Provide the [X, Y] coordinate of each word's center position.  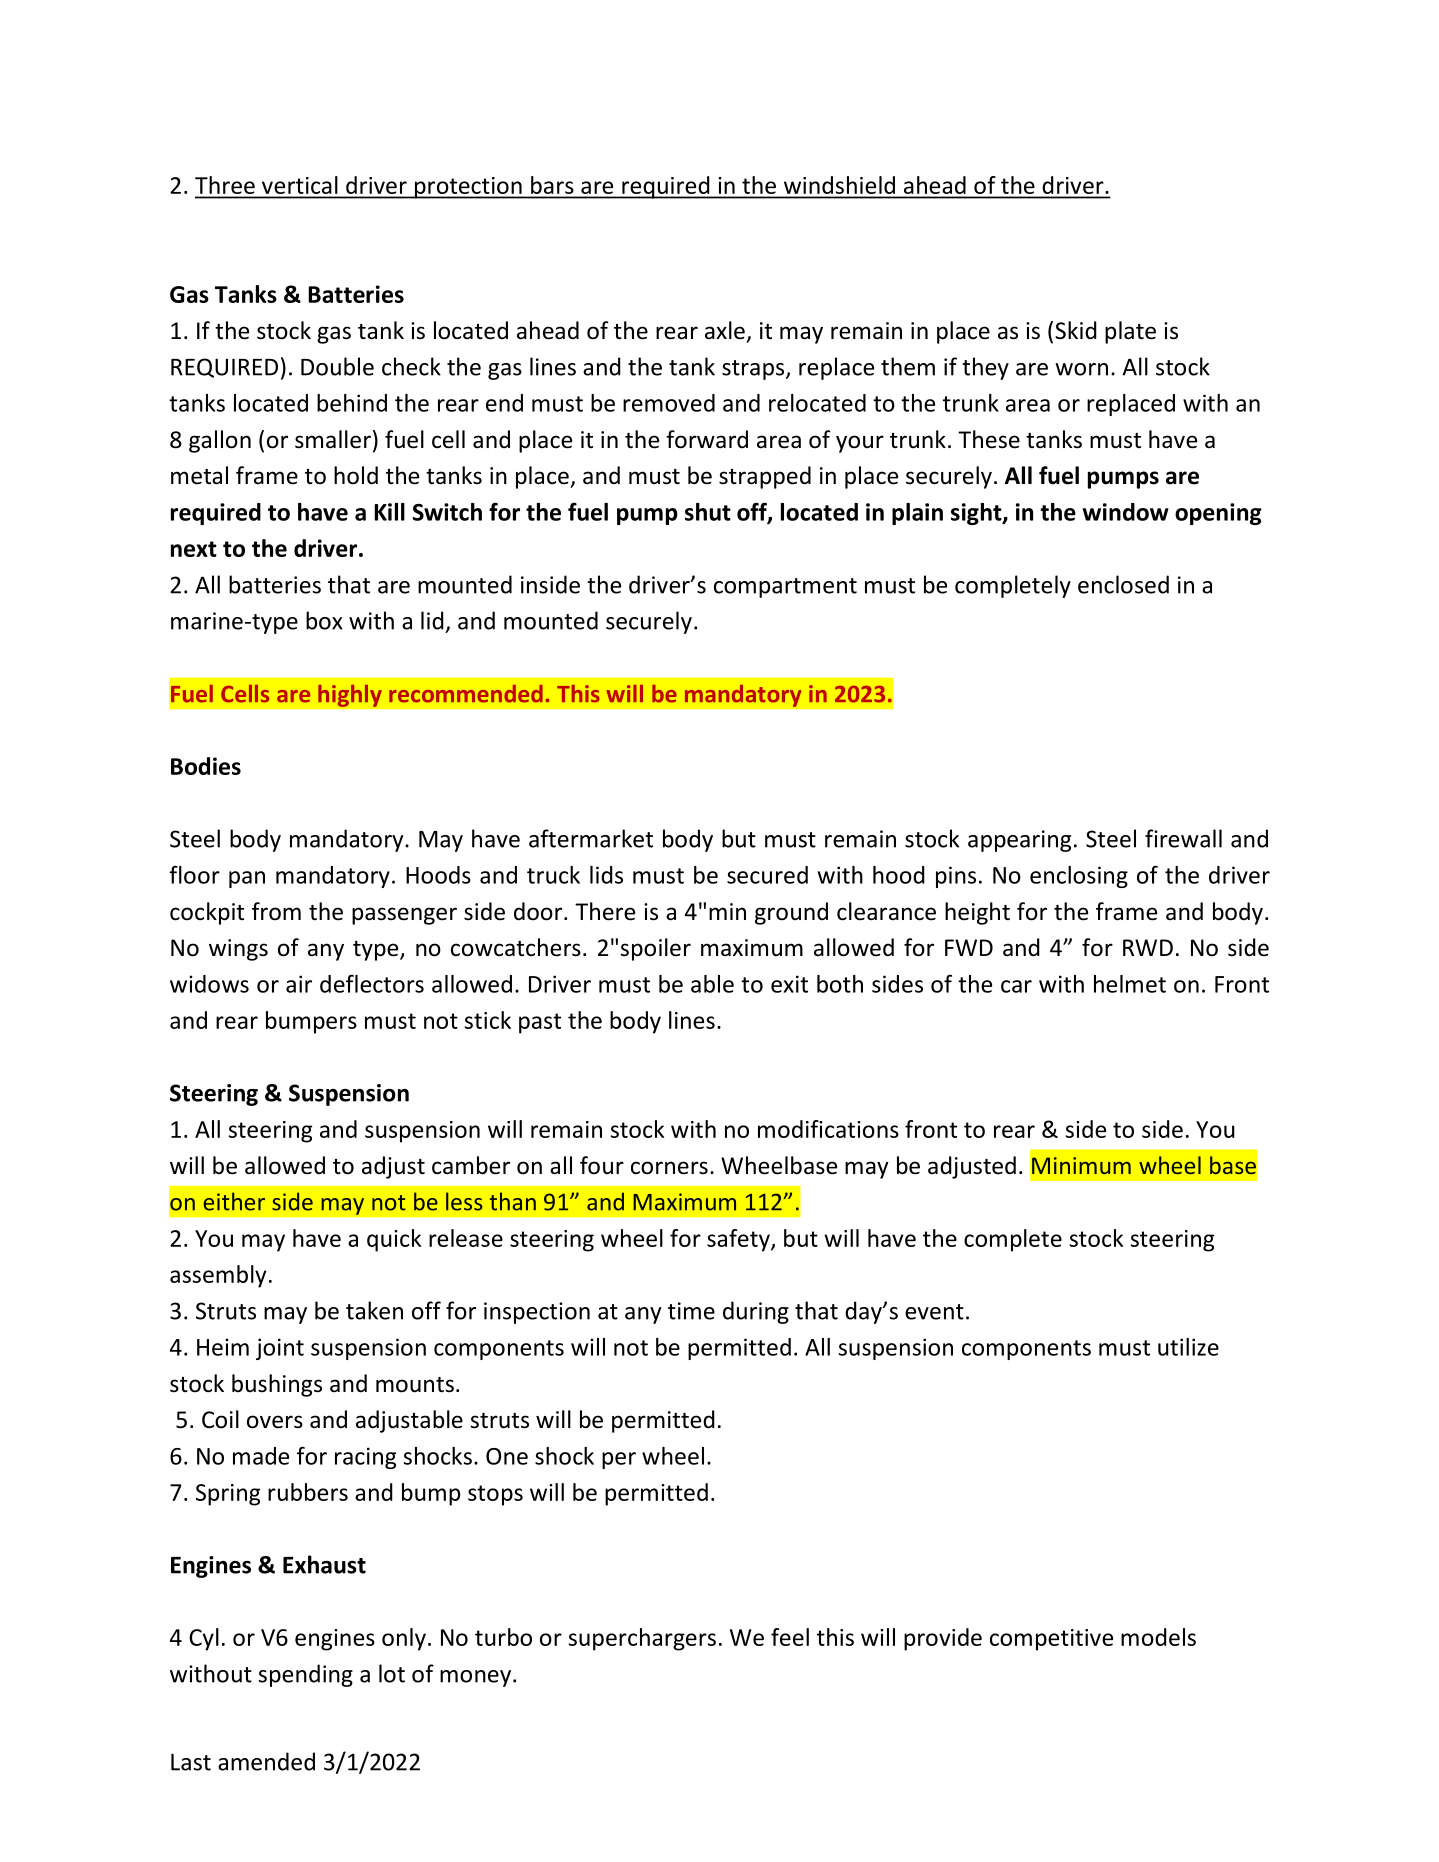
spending [305, 1675]
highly [350, 695]
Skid [1076, 330]
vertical [299, 185]
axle [725, 330]
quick [394, 1240]
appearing [1019, 841]
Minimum [1081, 1165]
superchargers [642, 1639]
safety [739, 1240]
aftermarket [591, 838]
